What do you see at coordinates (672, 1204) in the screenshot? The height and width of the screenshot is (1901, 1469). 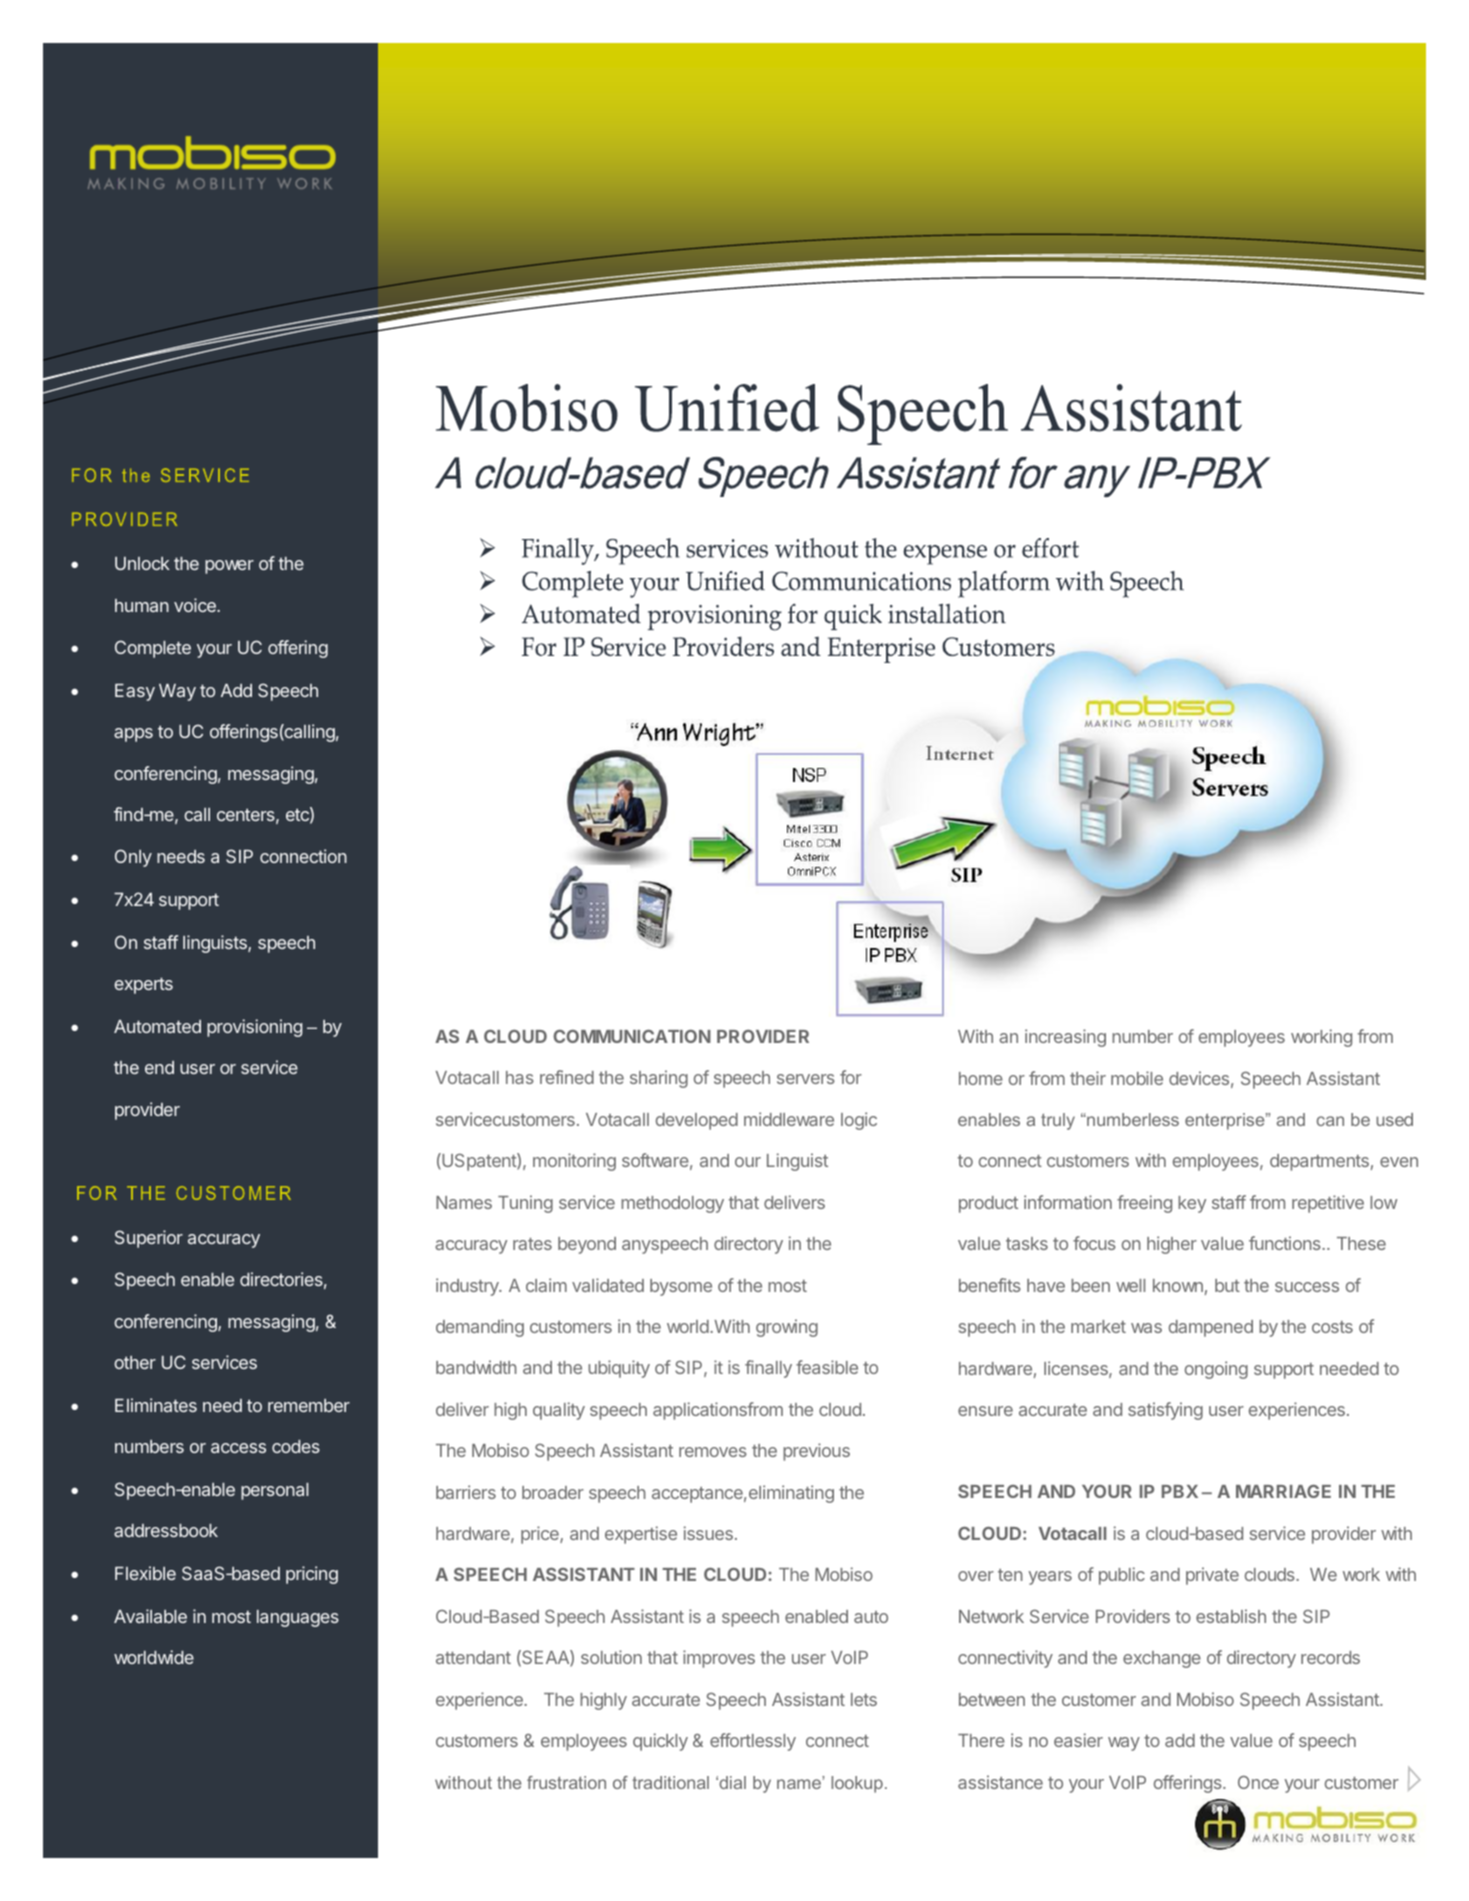 I see `methodology` at bounding box center [672, 1204].
